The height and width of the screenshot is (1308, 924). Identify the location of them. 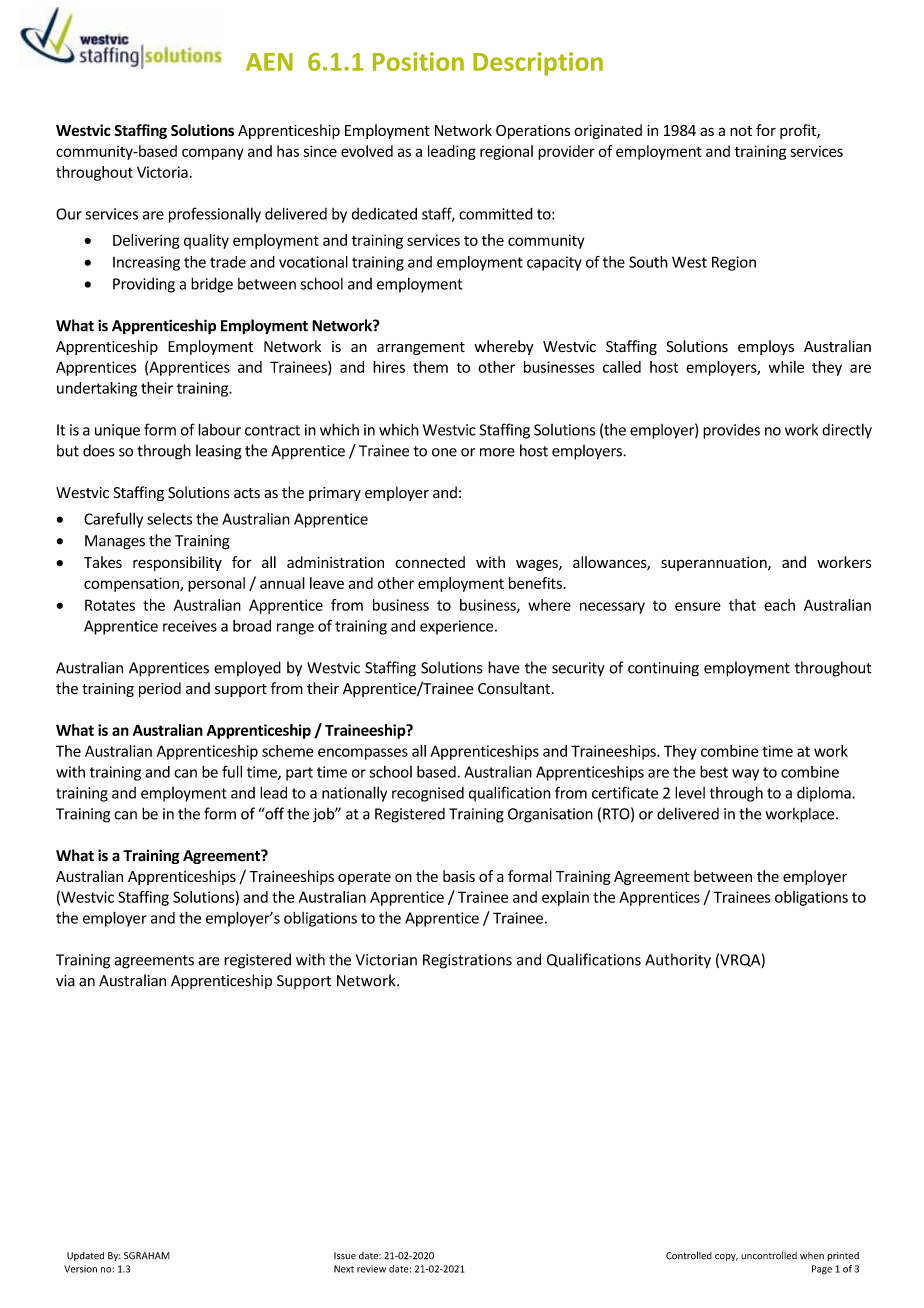
(430, 367).
